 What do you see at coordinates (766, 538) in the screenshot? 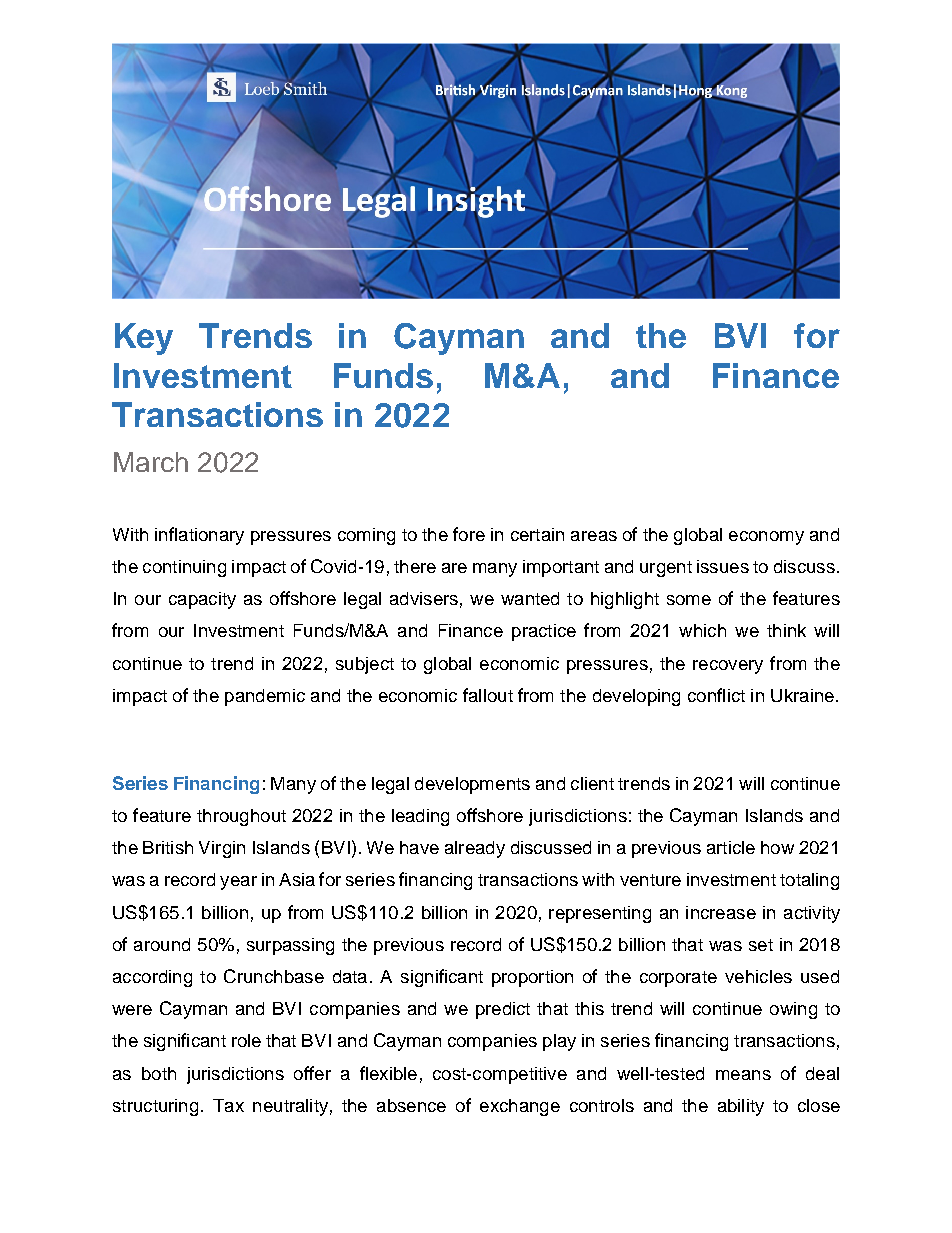
I see `economy` at bounding box center [766, 538].
